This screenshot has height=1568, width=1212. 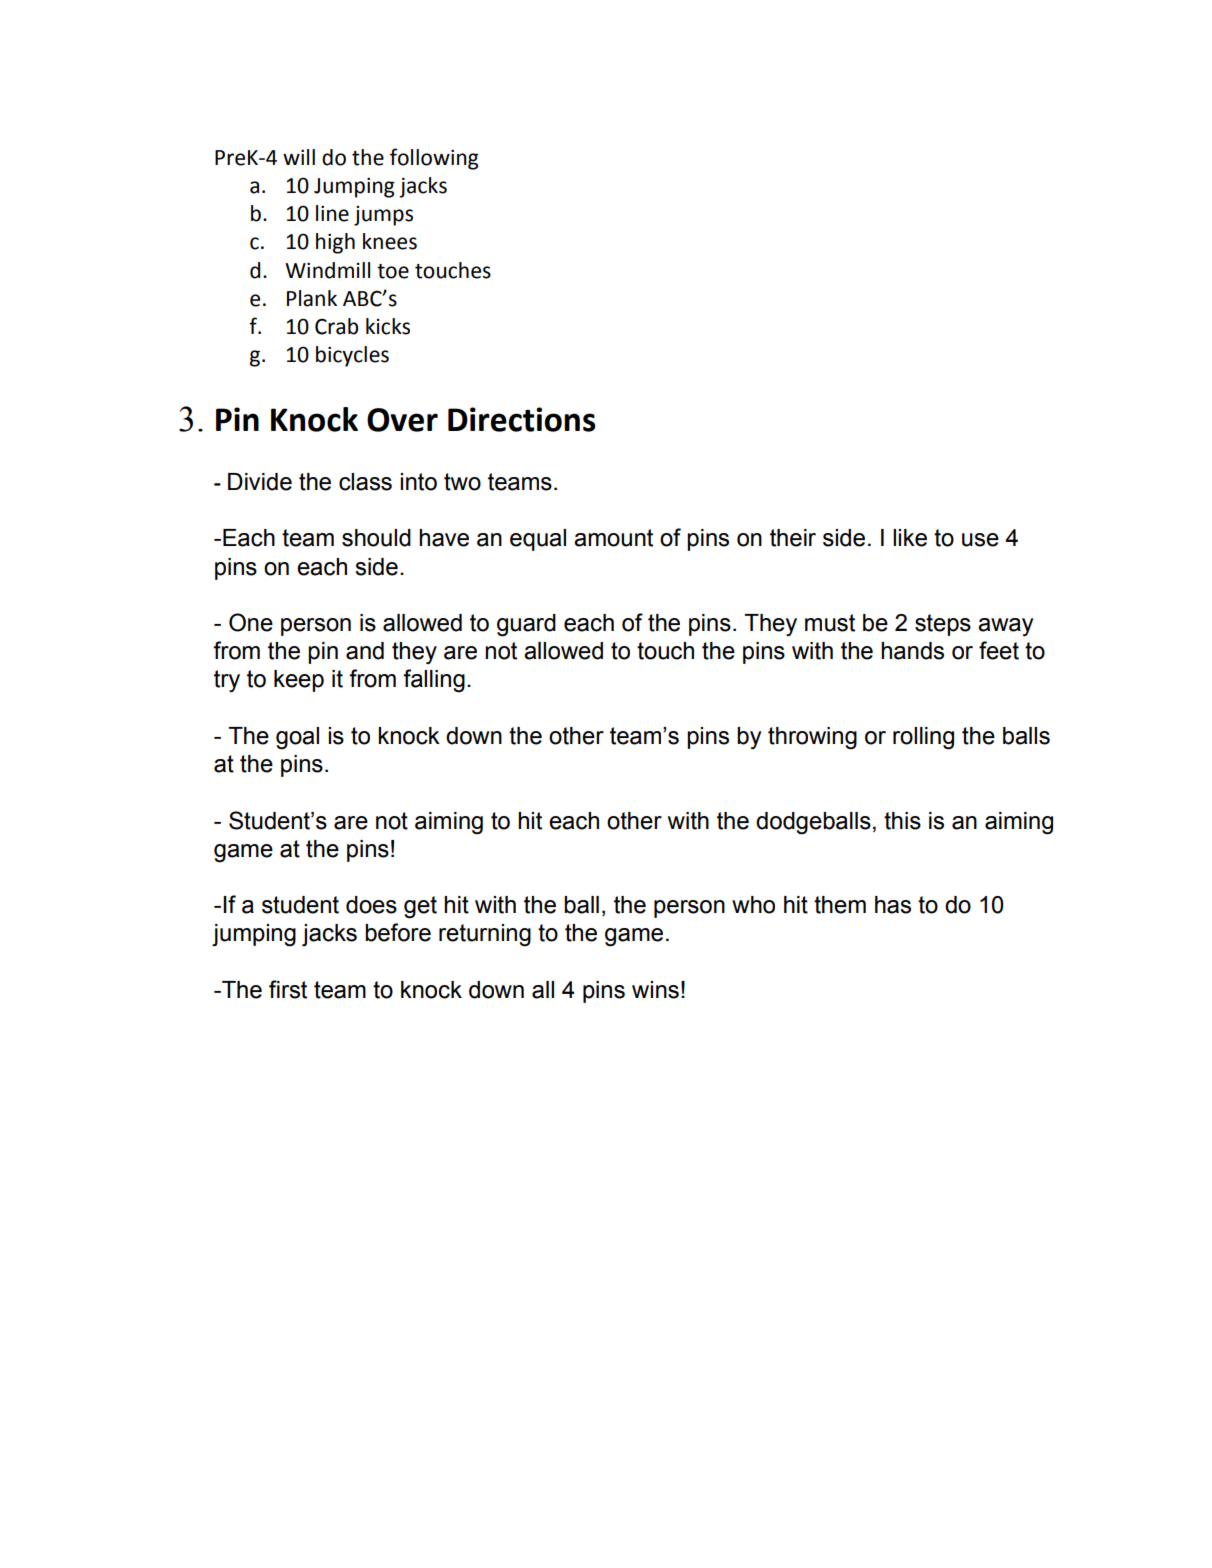 What do you see at coordinates (923, 738) in the screenshot?
I see `rolling` at bounding box center [923, 738].
